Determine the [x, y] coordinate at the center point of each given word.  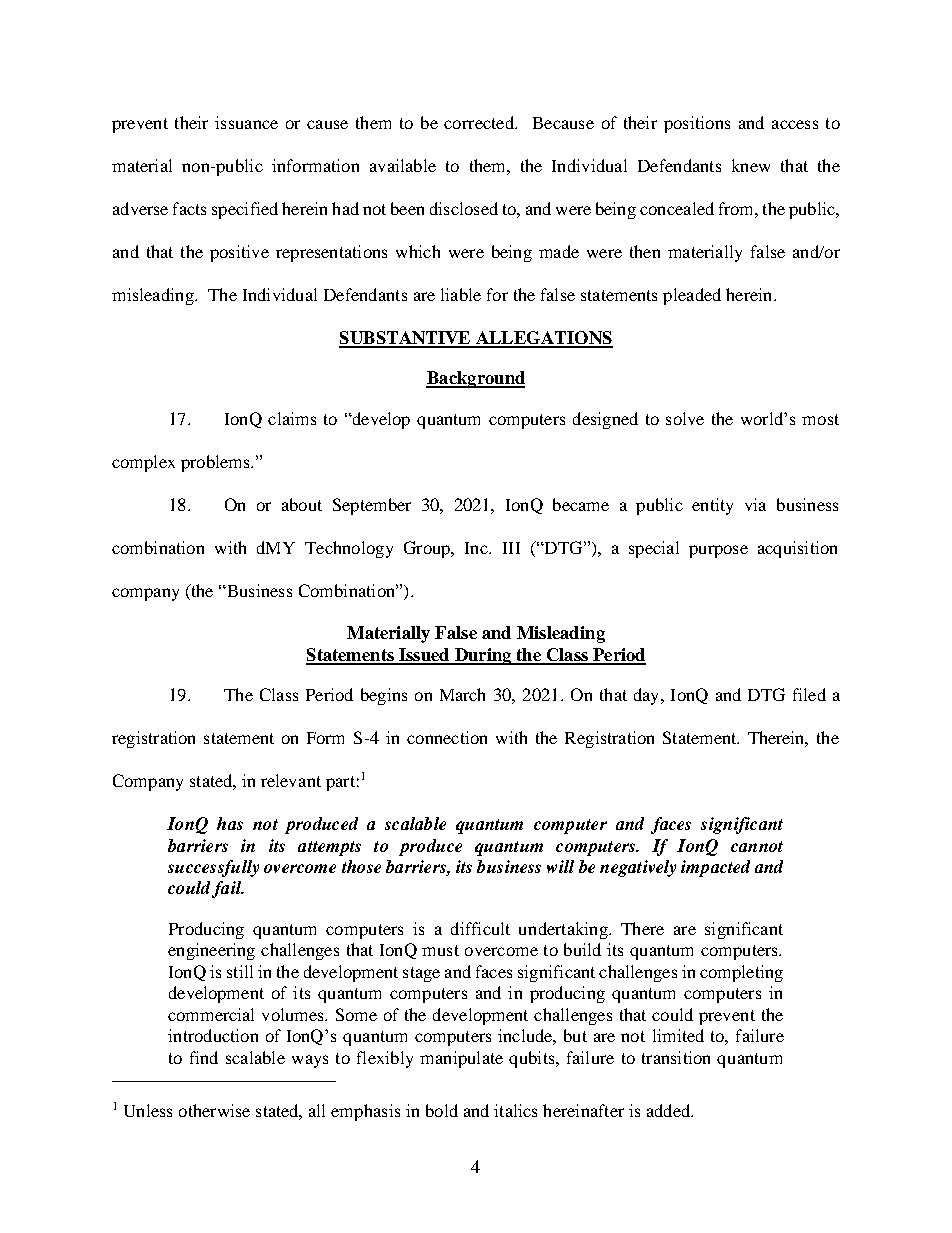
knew [751, 165]
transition [676, 1057]
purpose [718, 551]
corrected [480, 122]
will [560, 866]
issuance [246, 122]
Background [475, 379]
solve [685, 418]
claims [292, 418]
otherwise [214, 1110]
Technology [349, 549]
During [483, 656]
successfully [213, 868]
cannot [757, 846]
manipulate [461, 1059]
